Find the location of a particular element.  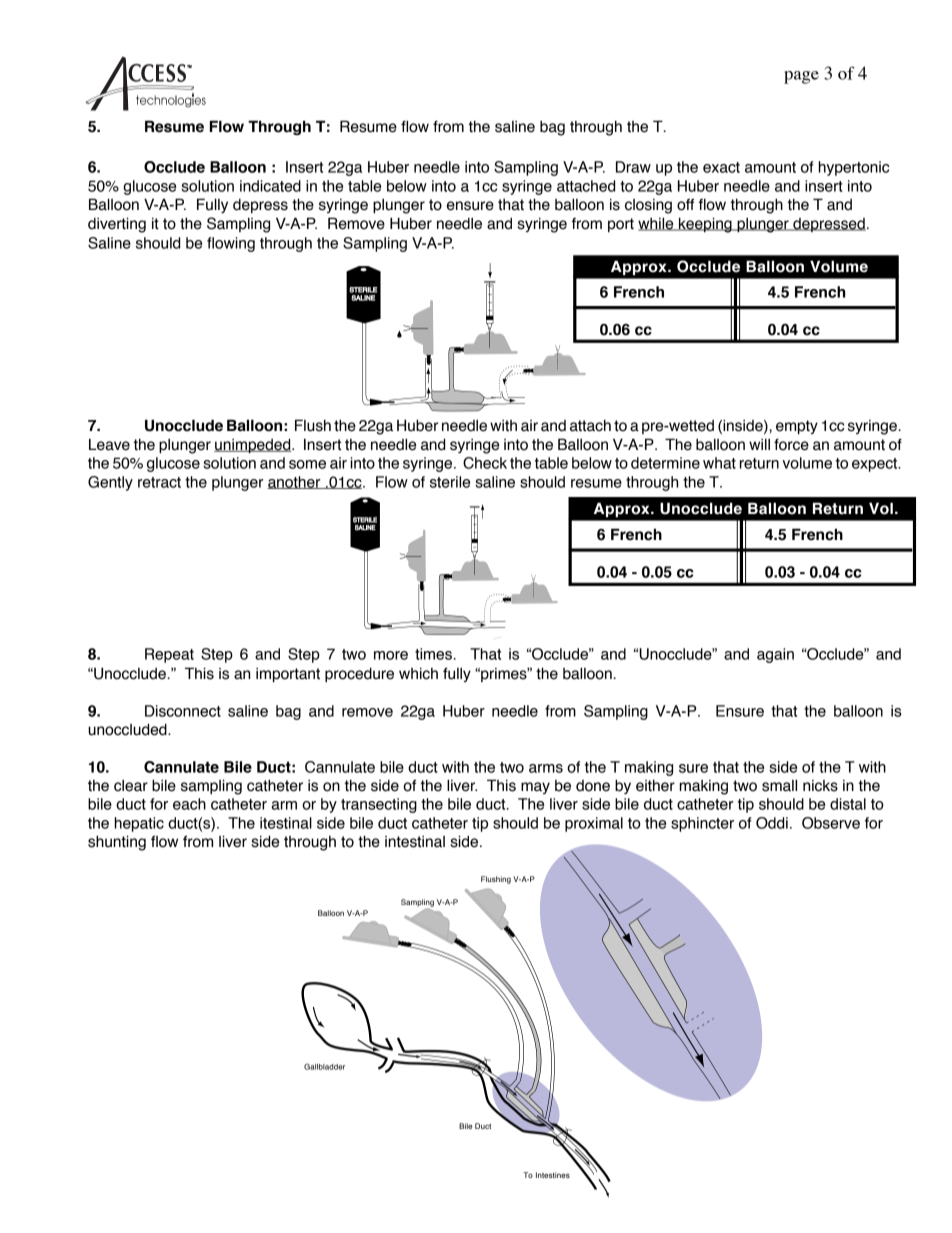

Gallbladder is located at coordinates (324, 1066).
